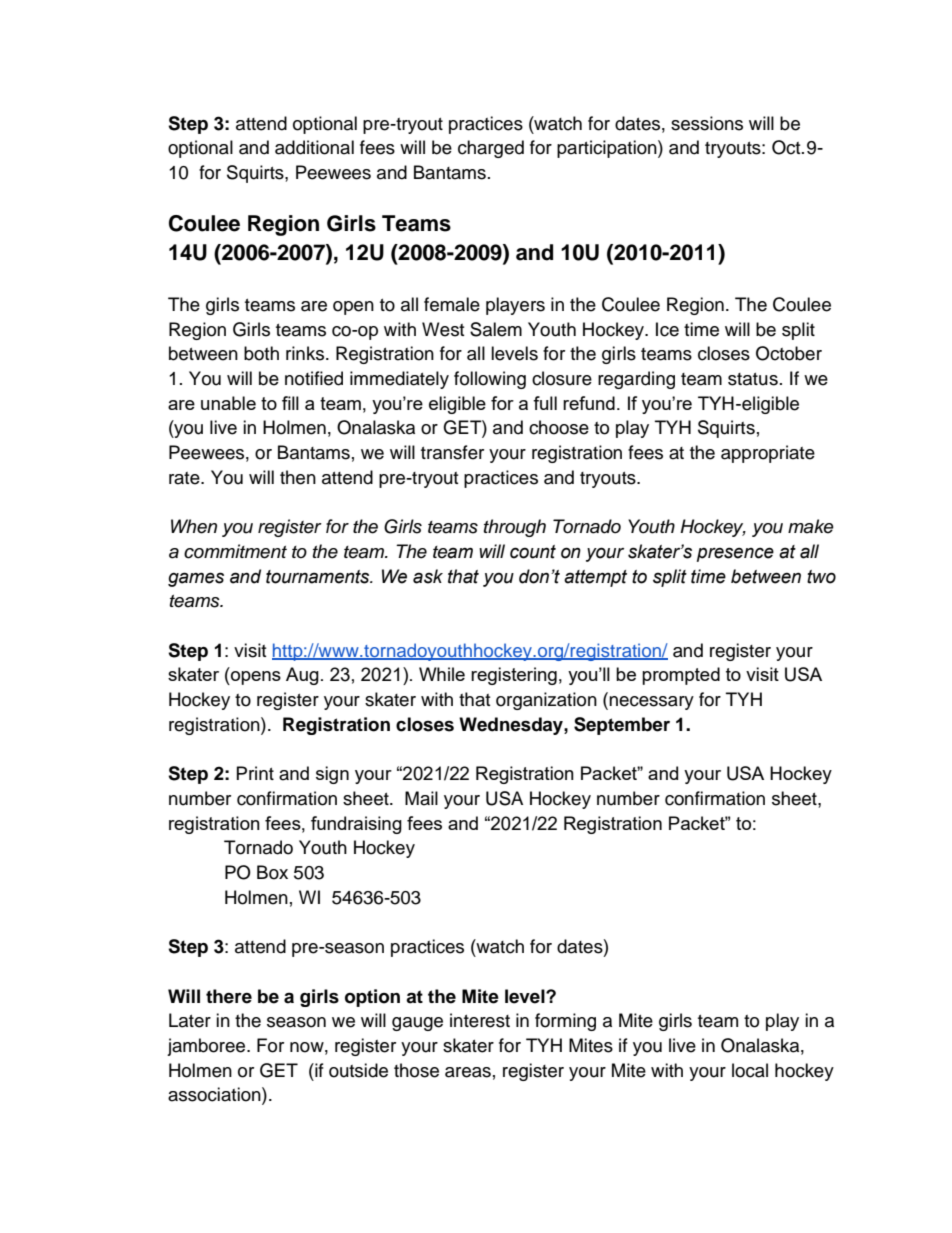  What do you see at coordinates (314, 147) in the screenshot?
I see `additional` at bounding box center [314, 147].
